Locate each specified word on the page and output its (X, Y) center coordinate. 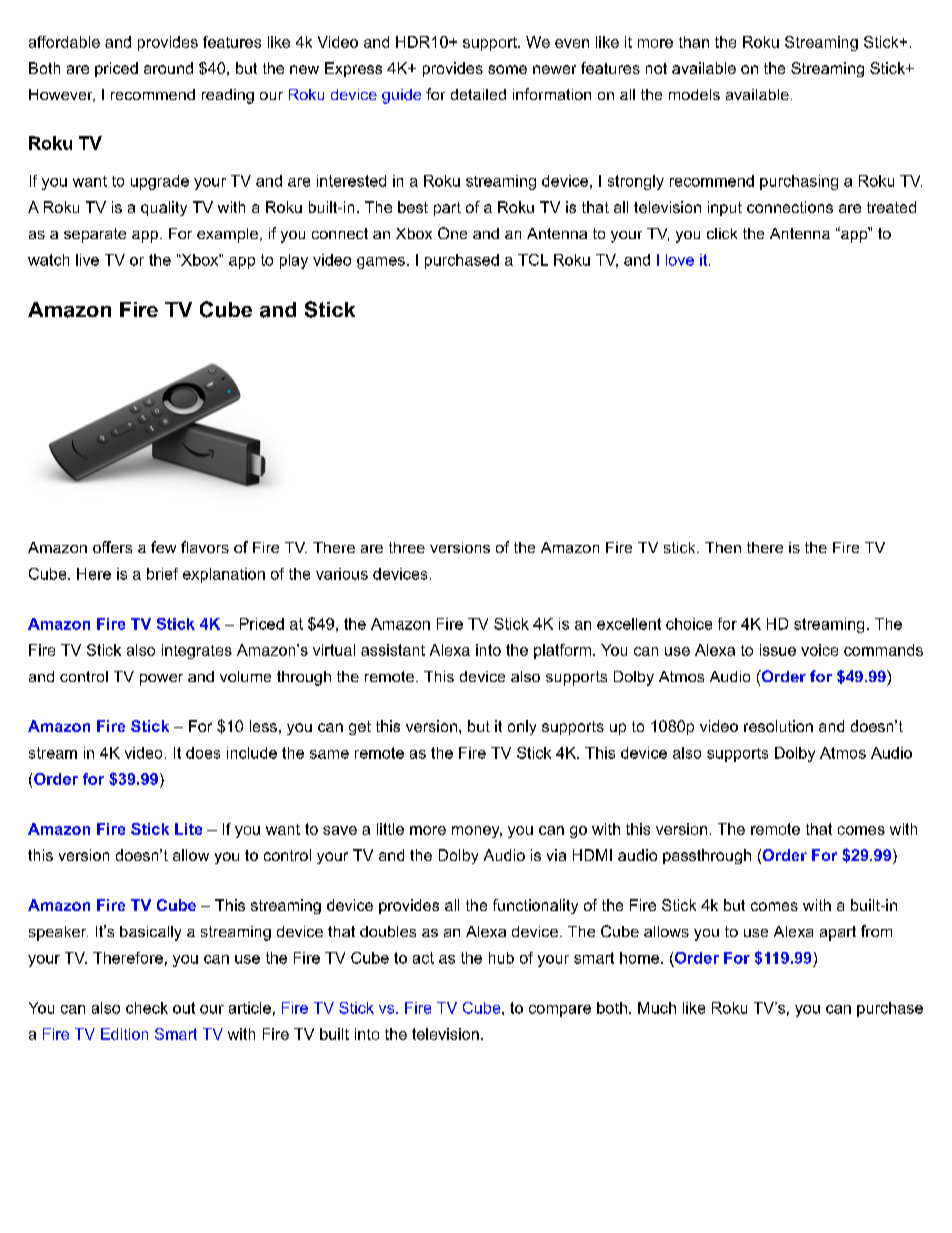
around (168, 68)
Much (657, 1008)
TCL (533, 260)
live (87, 260)
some (507, 69)
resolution (778, 726)
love (680, 260)
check (147, 1008)
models (694, 94)
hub (501, 958)
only (522, 727)
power (161, 680)
